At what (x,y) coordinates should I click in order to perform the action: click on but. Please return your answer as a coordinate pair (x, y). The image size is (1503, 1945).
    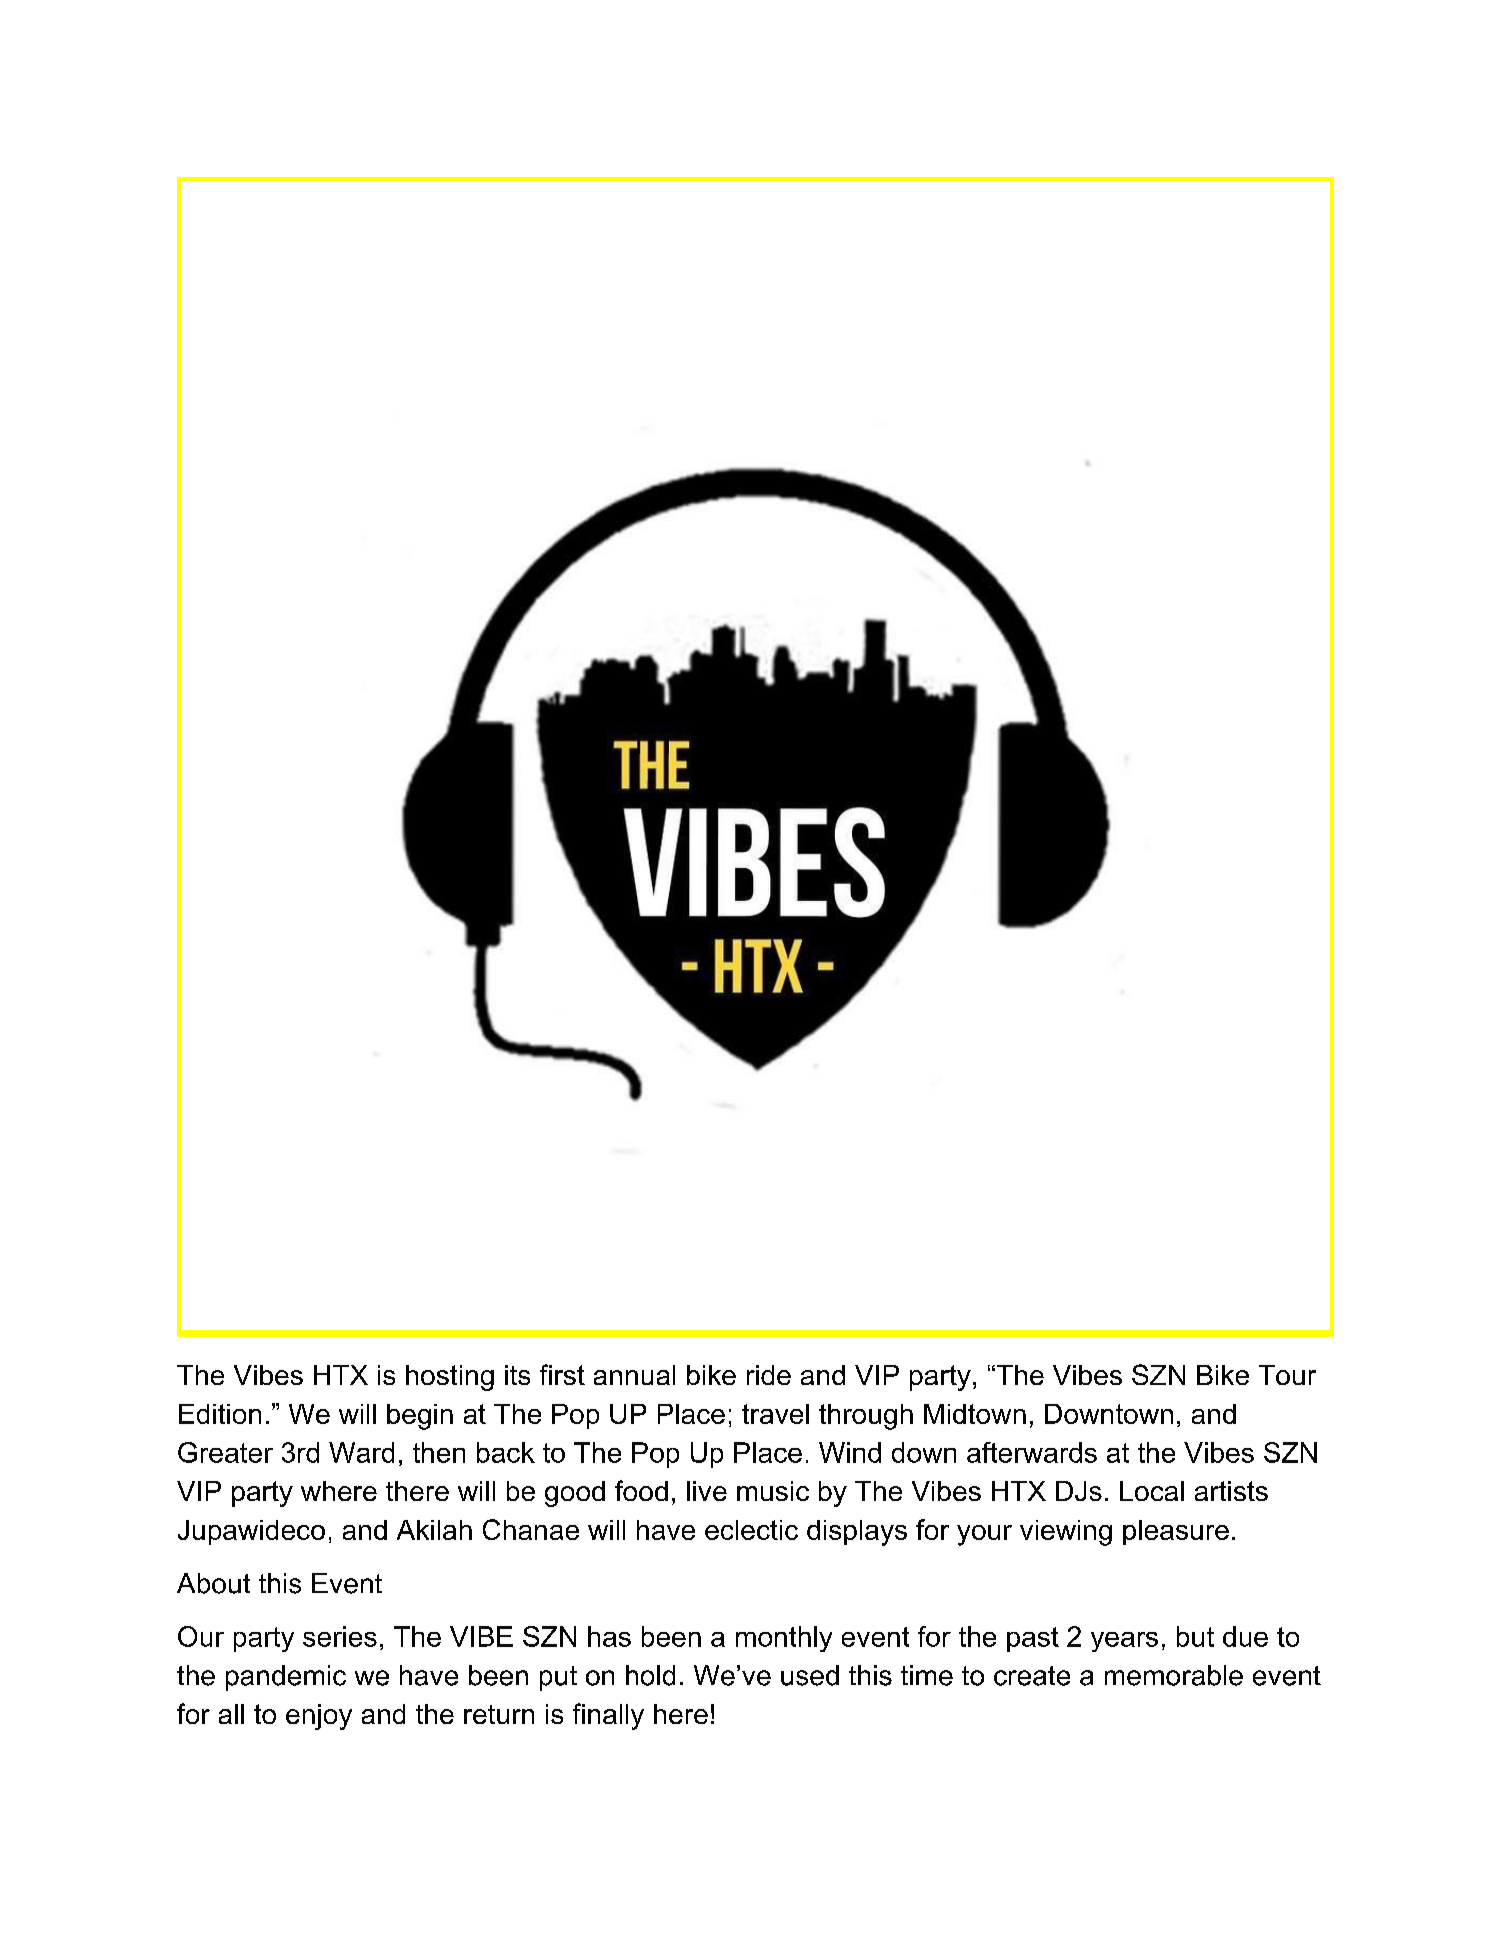
    Looking at the image, I should click on (1195, 1636).
